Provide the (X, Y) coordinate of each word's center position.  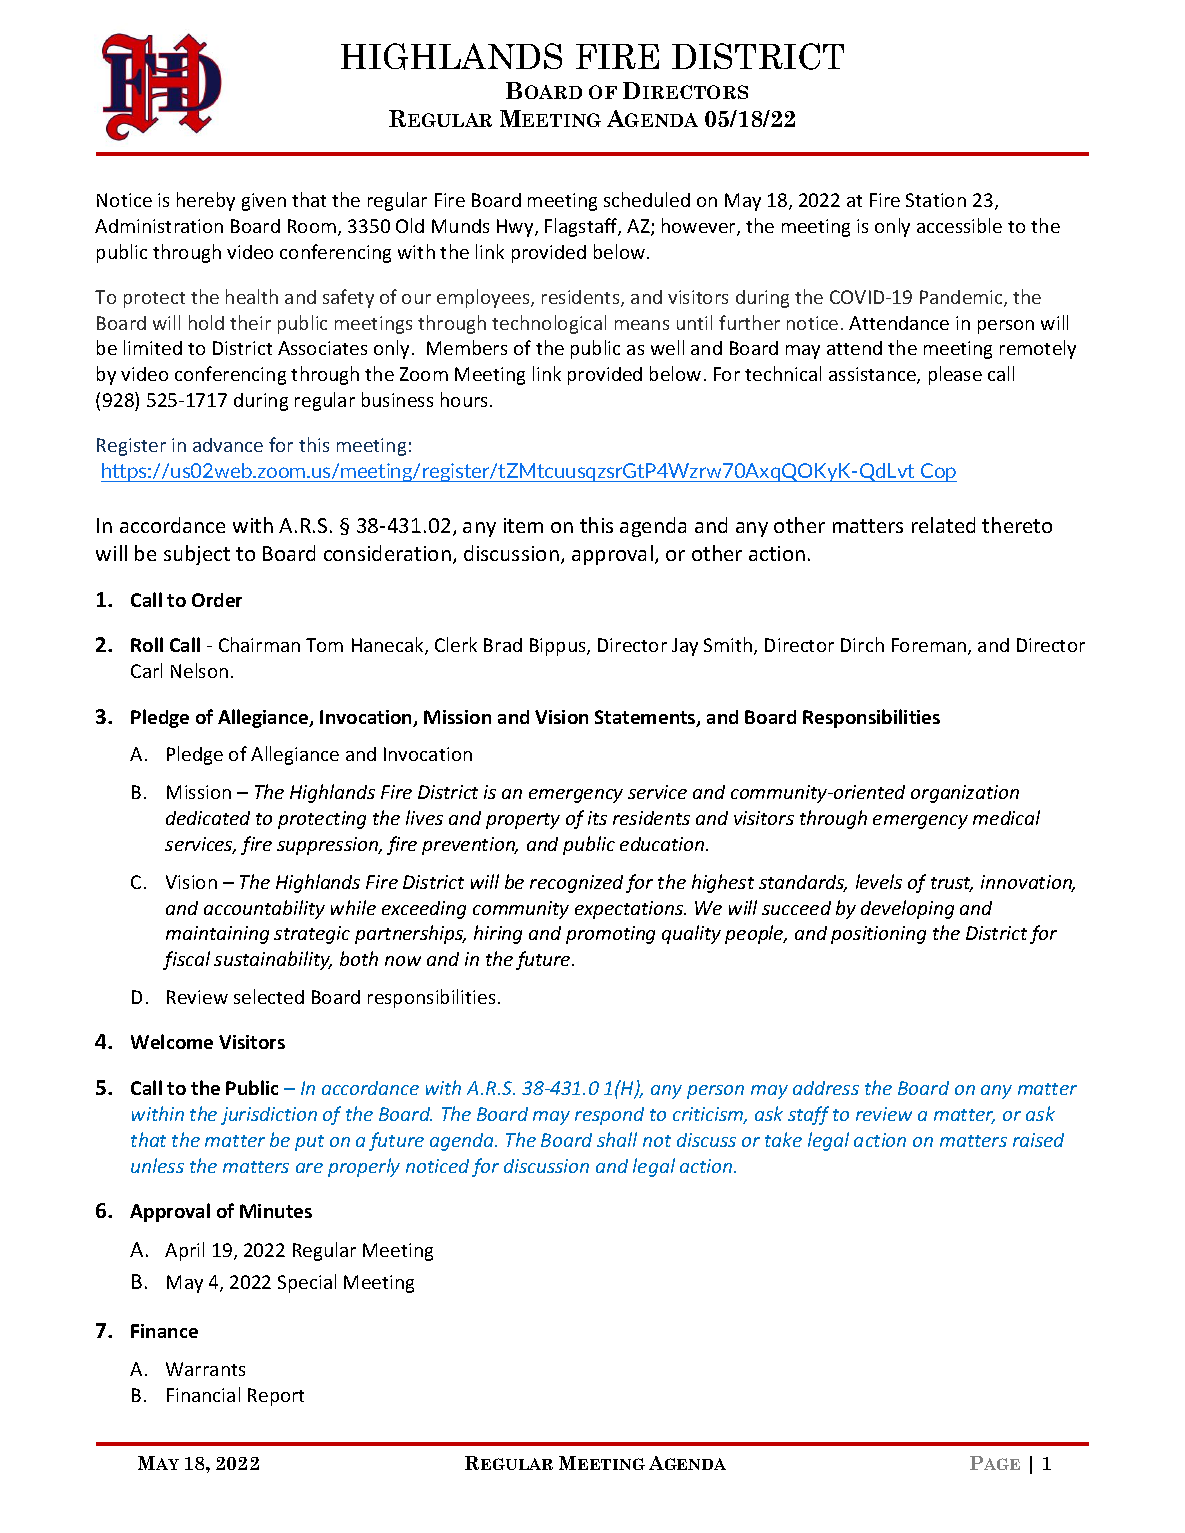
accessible (959, 225)
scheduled (647, 199)
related (943, 525)
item (523, 525)
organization (965, 794)
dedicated (208, 818)
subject (197, 555)
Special (307, 1283)
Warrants (205, 1369)
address (826, 1088)
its (597, 818)
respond (609, 1116)
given (264, 202)
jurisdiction (269, 1116)
